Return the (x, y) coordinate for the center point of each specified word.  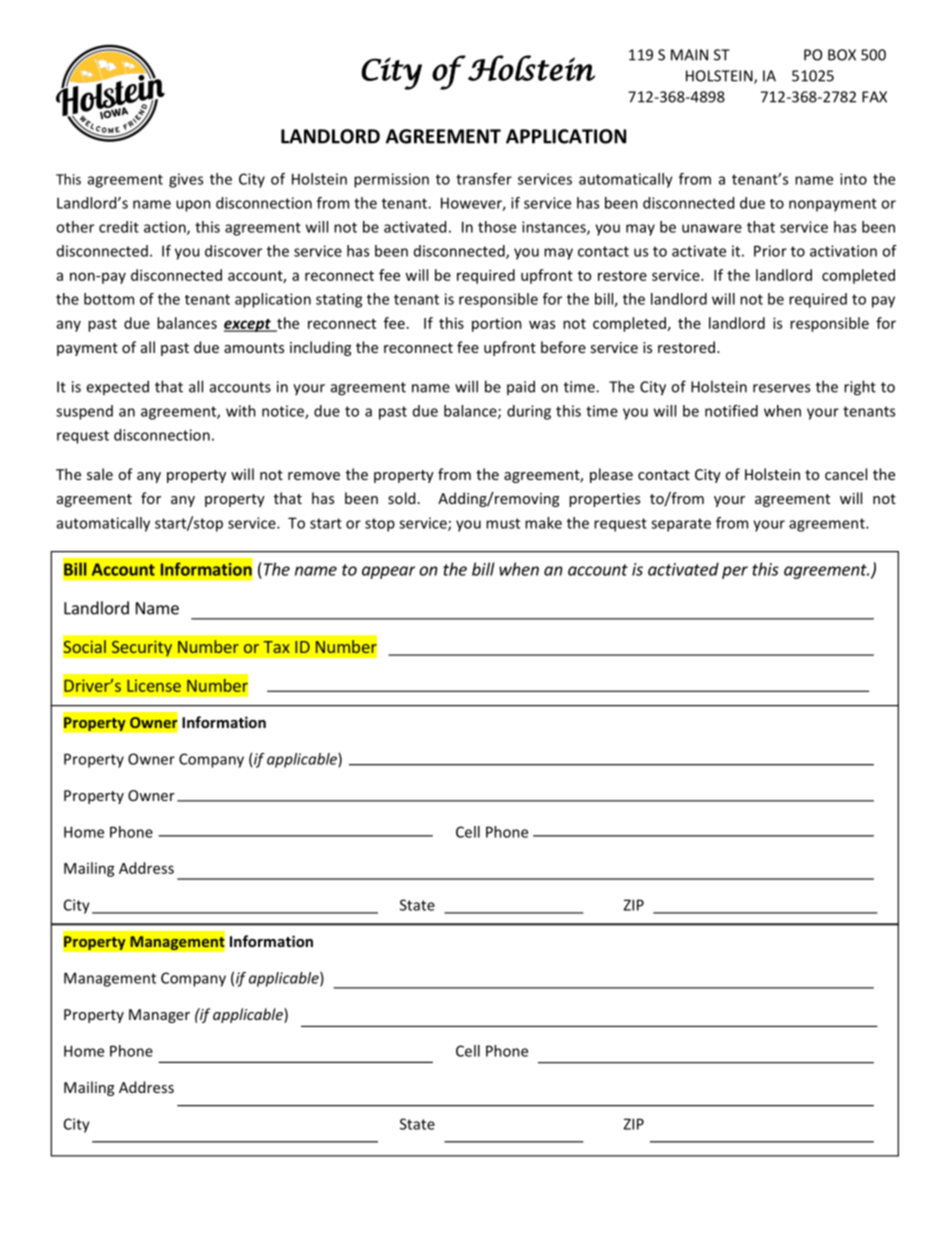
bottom (109, 299)
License (154, 685)
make (543, 523)
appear (388, 572)
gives (186, 180)
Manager (159, 1016)
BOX (842, 55)
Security (141, 648)
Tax (276, 647)
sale (100, 474)
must (503, 523)
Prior (770, 251)
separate (681, 525)
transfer (484, 179)
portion (497, 324)
